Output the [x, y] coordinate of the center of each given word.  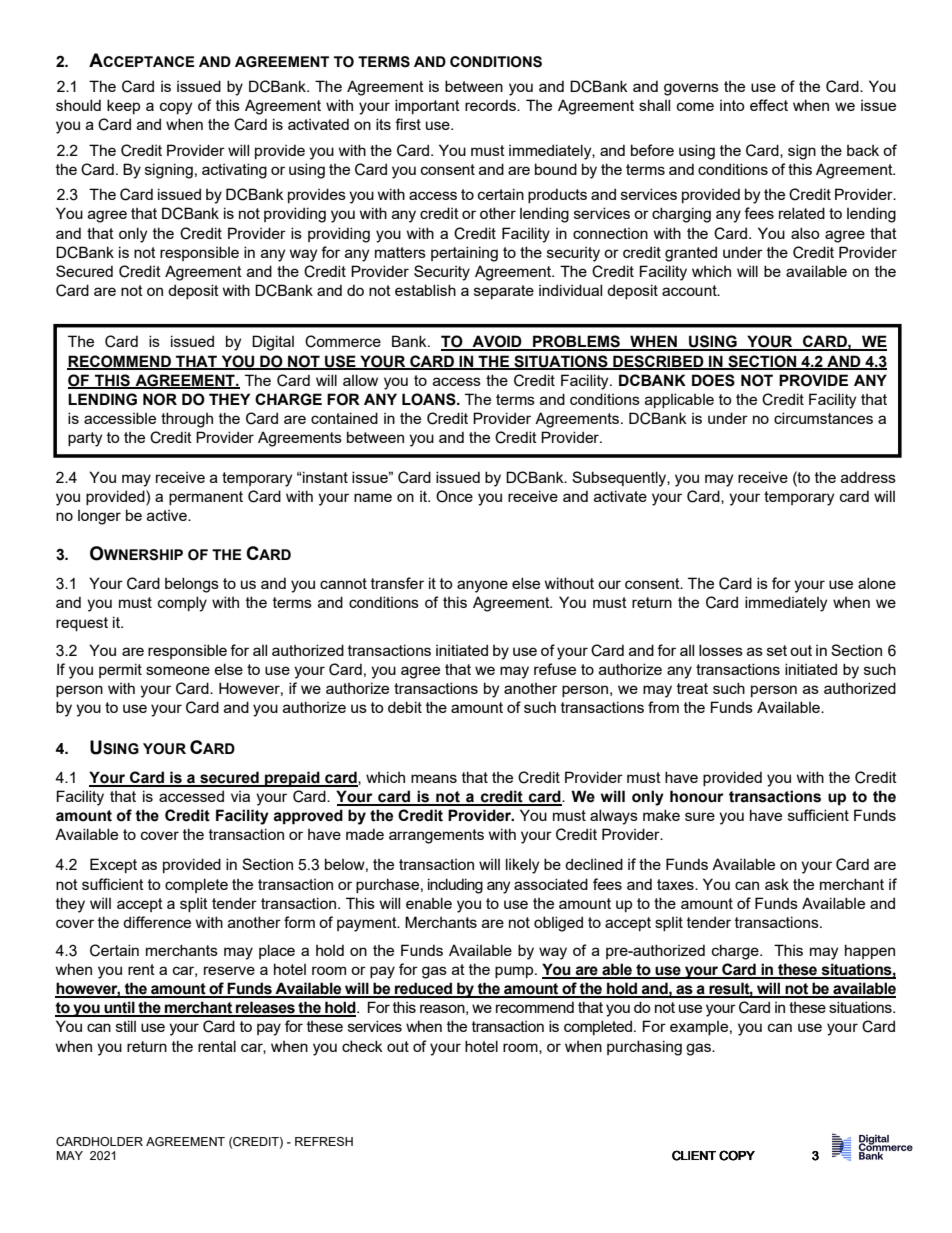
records [491, 105]
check [362, 1046]
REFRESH [324, 1141]
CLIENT [694, 1155]
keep [123, 106]
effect [769, 105]
